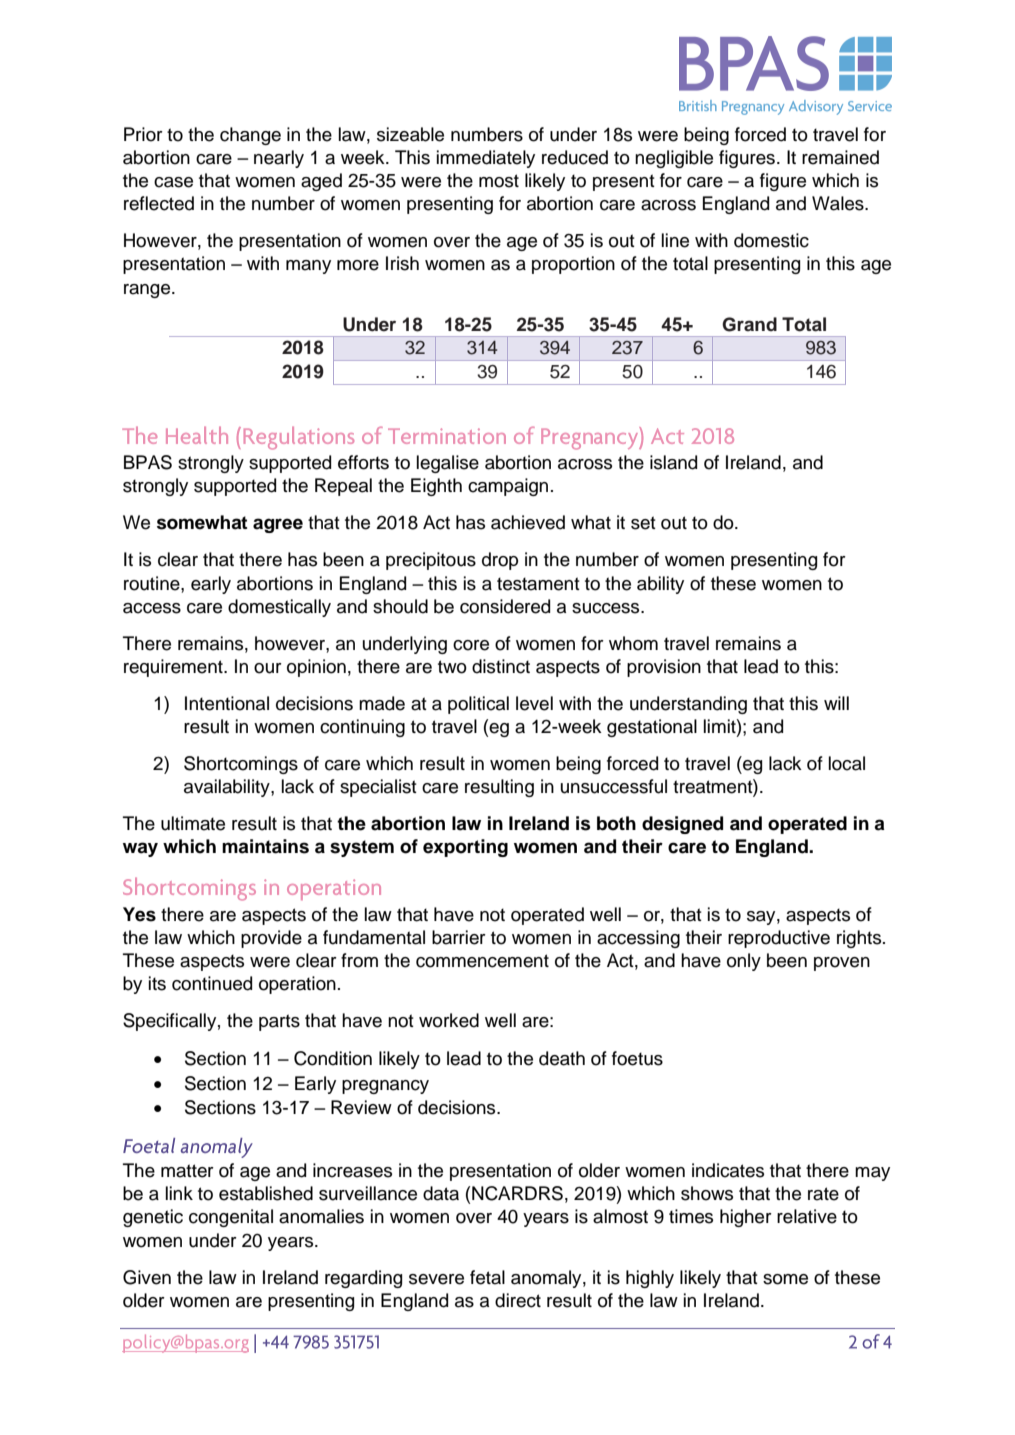 The height and width of the image is (1435, 1015). I want to click on remained, so click(840, 157).
